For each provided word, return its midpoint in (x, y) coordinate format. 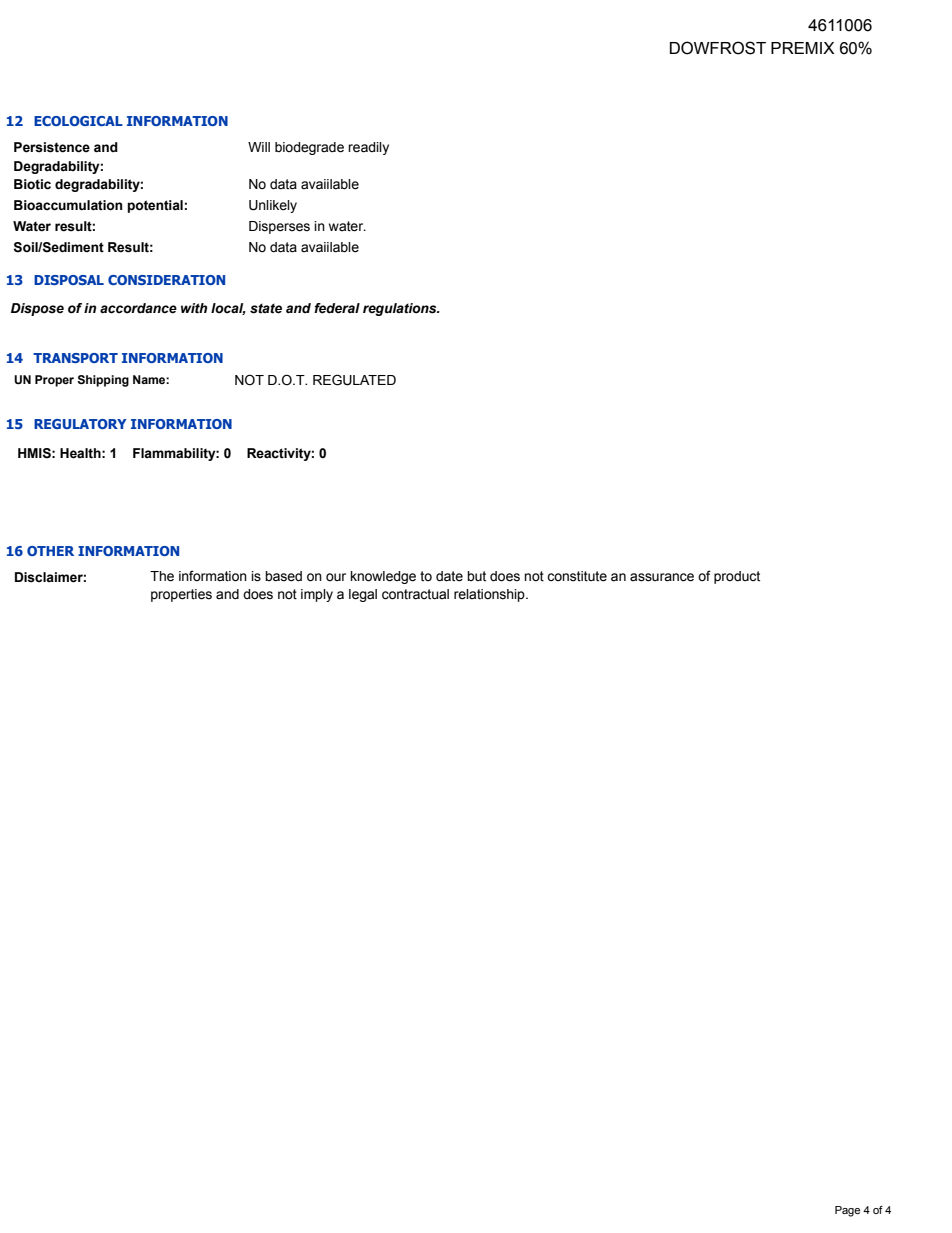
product (737, 577)
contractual (415, 594)
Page (847, 1211)
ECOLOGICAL (78, 121)
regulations (401, 309)
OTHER (50, 551)
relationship (490, 595)
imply (317, 595)
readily (368, 148)
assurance (662, 577)
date (449, 576)
